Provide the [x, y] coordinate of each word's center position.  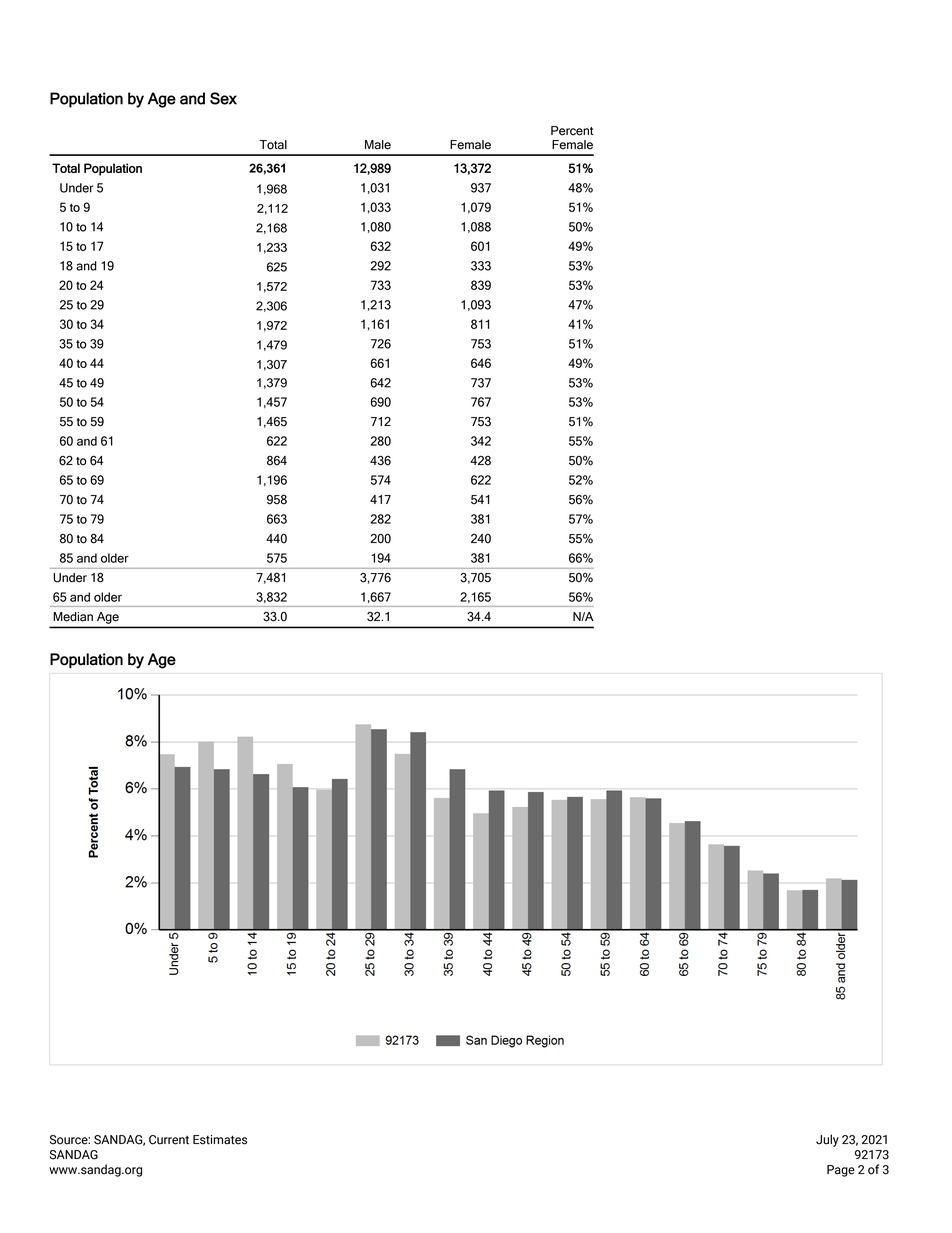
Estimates [220, 1140]
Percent [572, 131]
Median [73, 617]
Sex [223, 98]
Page [841, 1171]
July [827, 1140]
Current [169, 1140]
